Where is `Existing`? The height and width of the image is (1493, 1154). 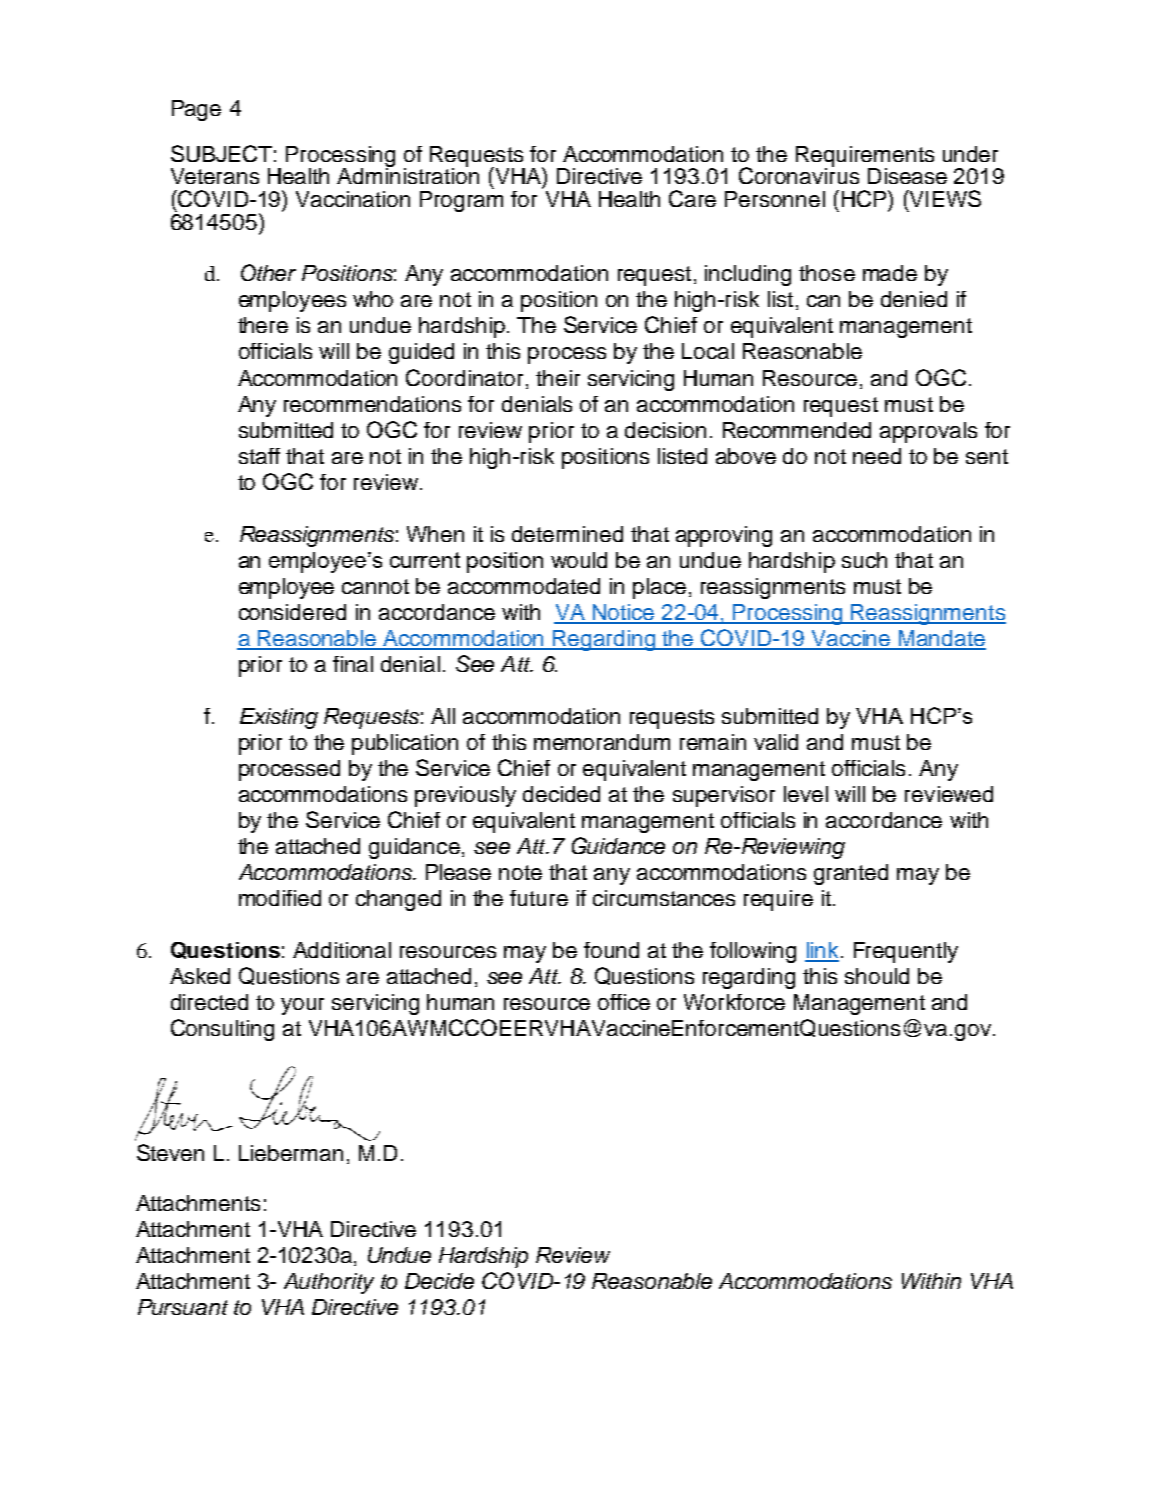
Existing is located at coordinates (279, 718).
